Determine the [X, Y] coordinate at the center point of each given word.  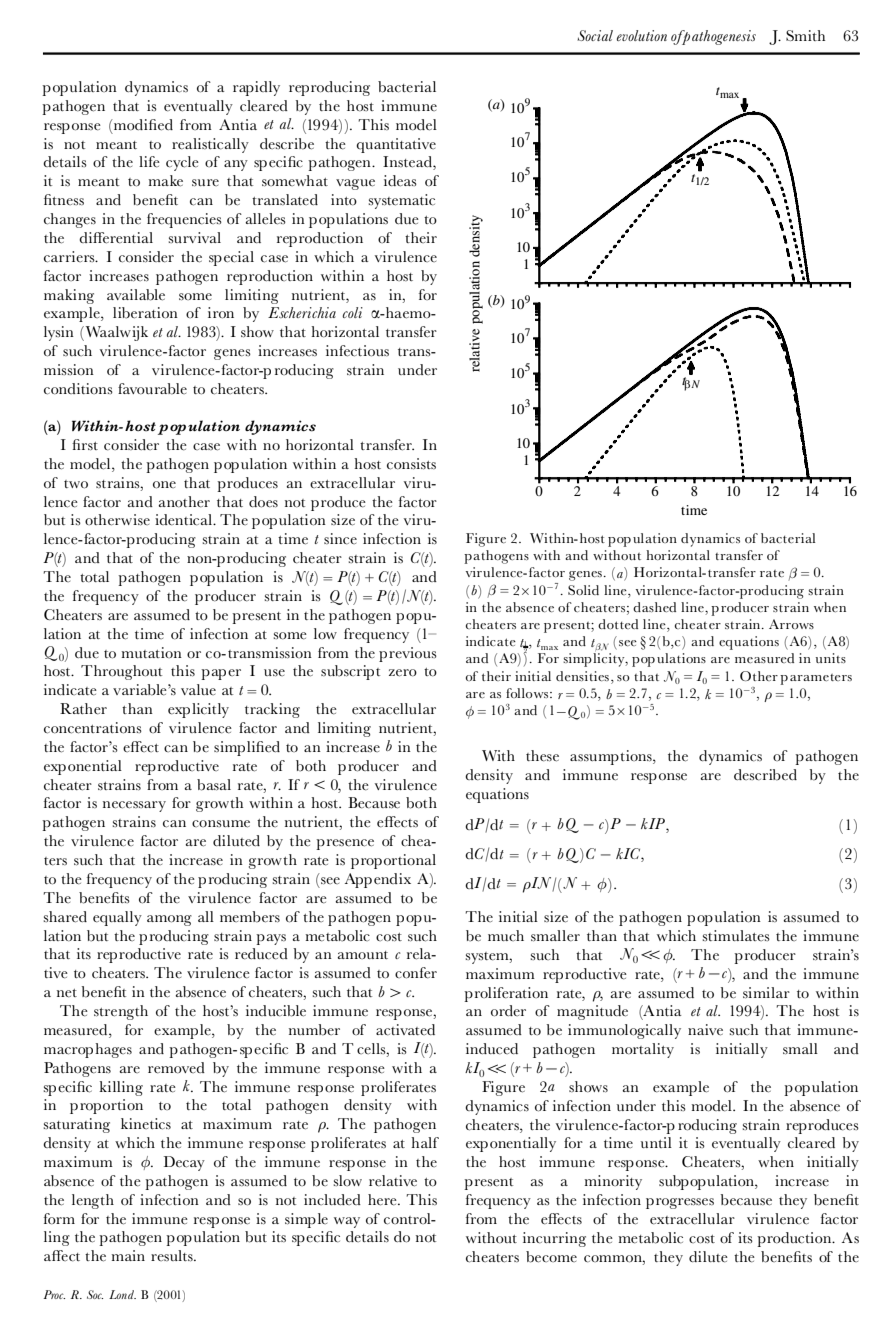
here [383, 1200]
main [128, 1255]
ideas [400, 181]
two [76, 484]
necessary [134, 806]
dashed [654, 607]
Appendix [378, 880]
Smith [805, 35]
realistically [210, 145]
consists [411, 464]
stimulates [736, 935]
